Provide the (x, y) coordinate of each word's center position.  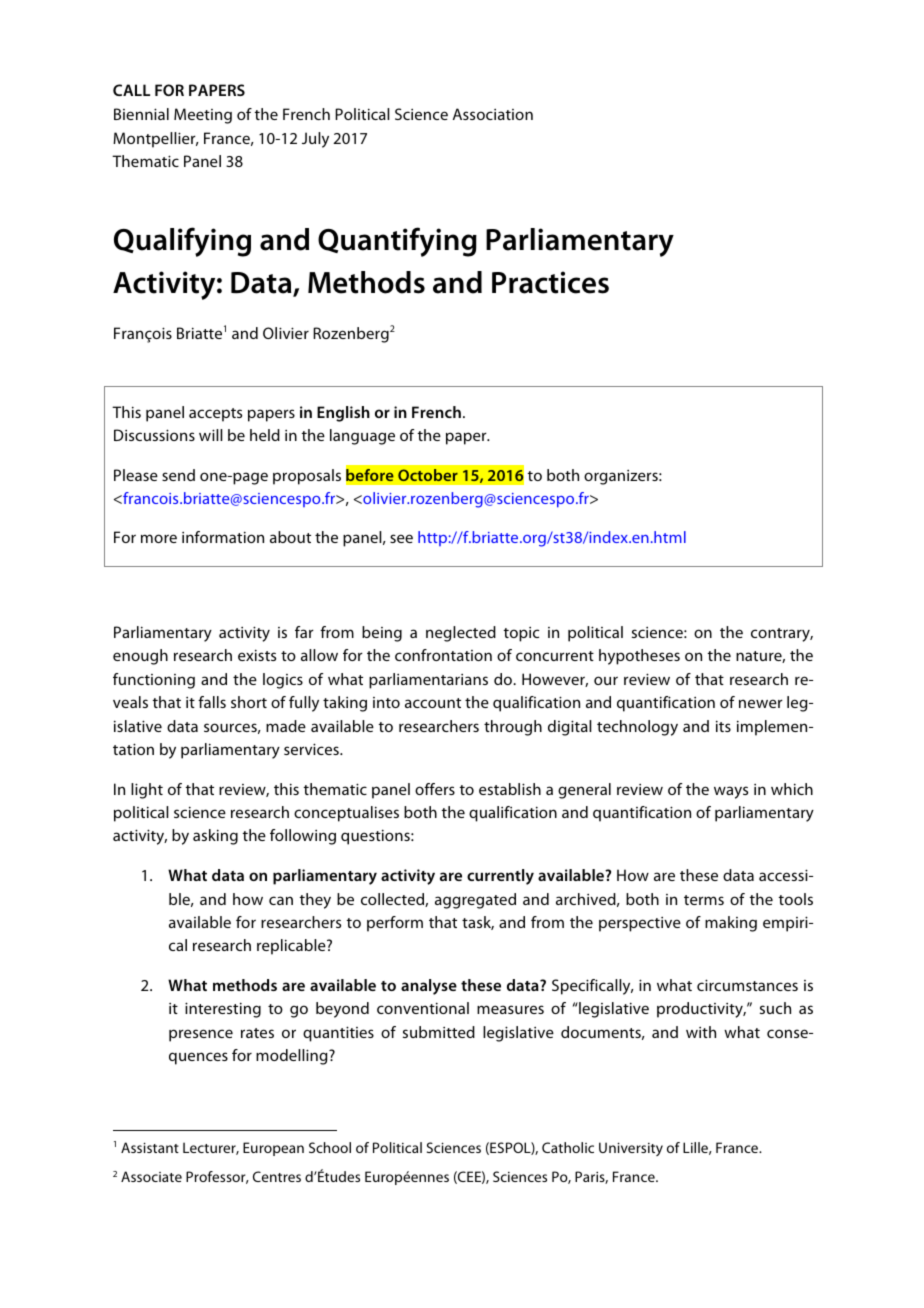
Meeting (203, 116)
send (178, 475)
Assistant (150, 1147)
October (428, 475)
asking (215, 837)
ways (731, 792)
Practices (550, 282)
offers (435, 789)
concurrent (555, 656)
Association (493, 114)
